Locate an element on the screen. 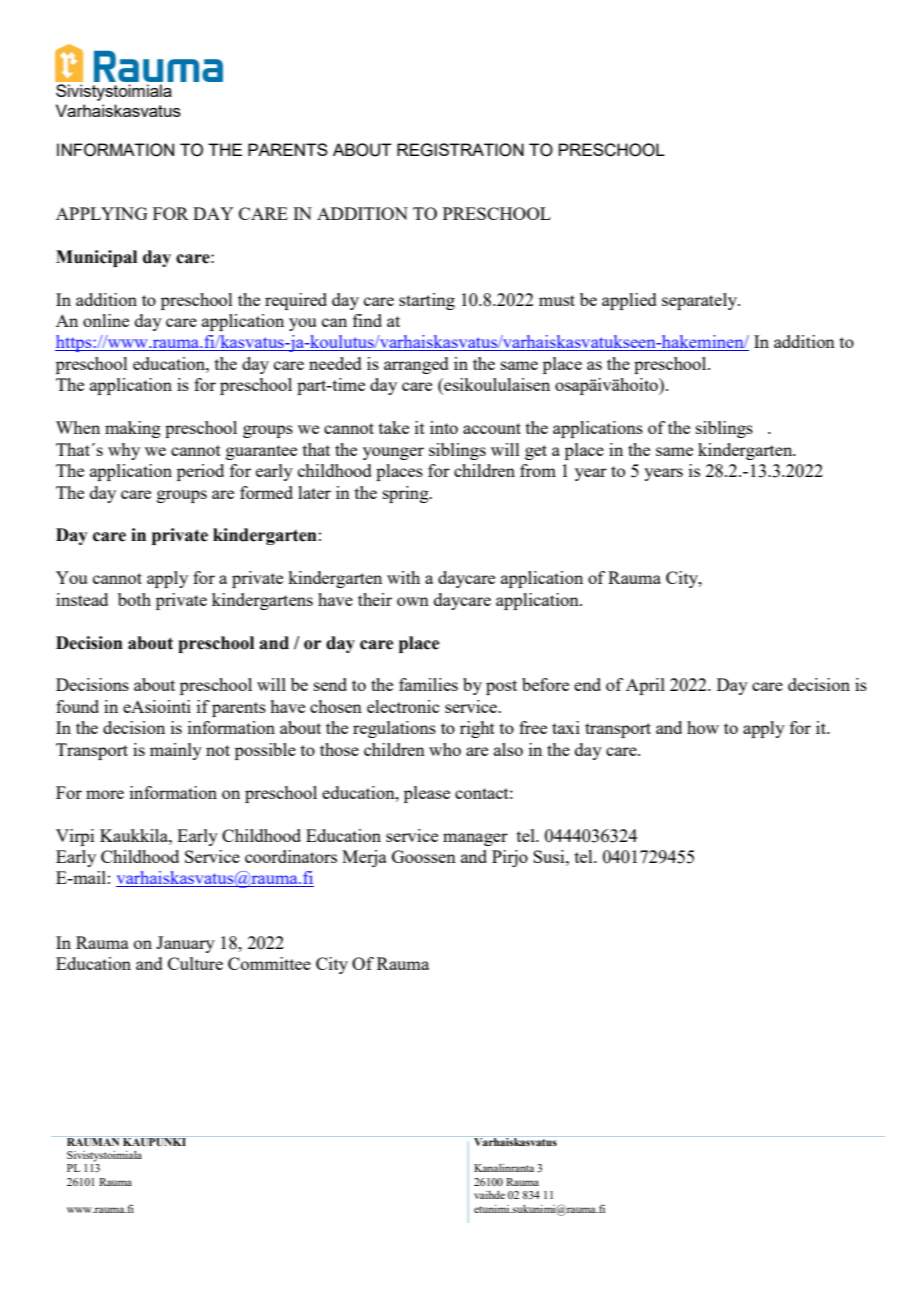 The height and width of the screenshot is (1308, 924). January is located at coordinates (185, 944).
